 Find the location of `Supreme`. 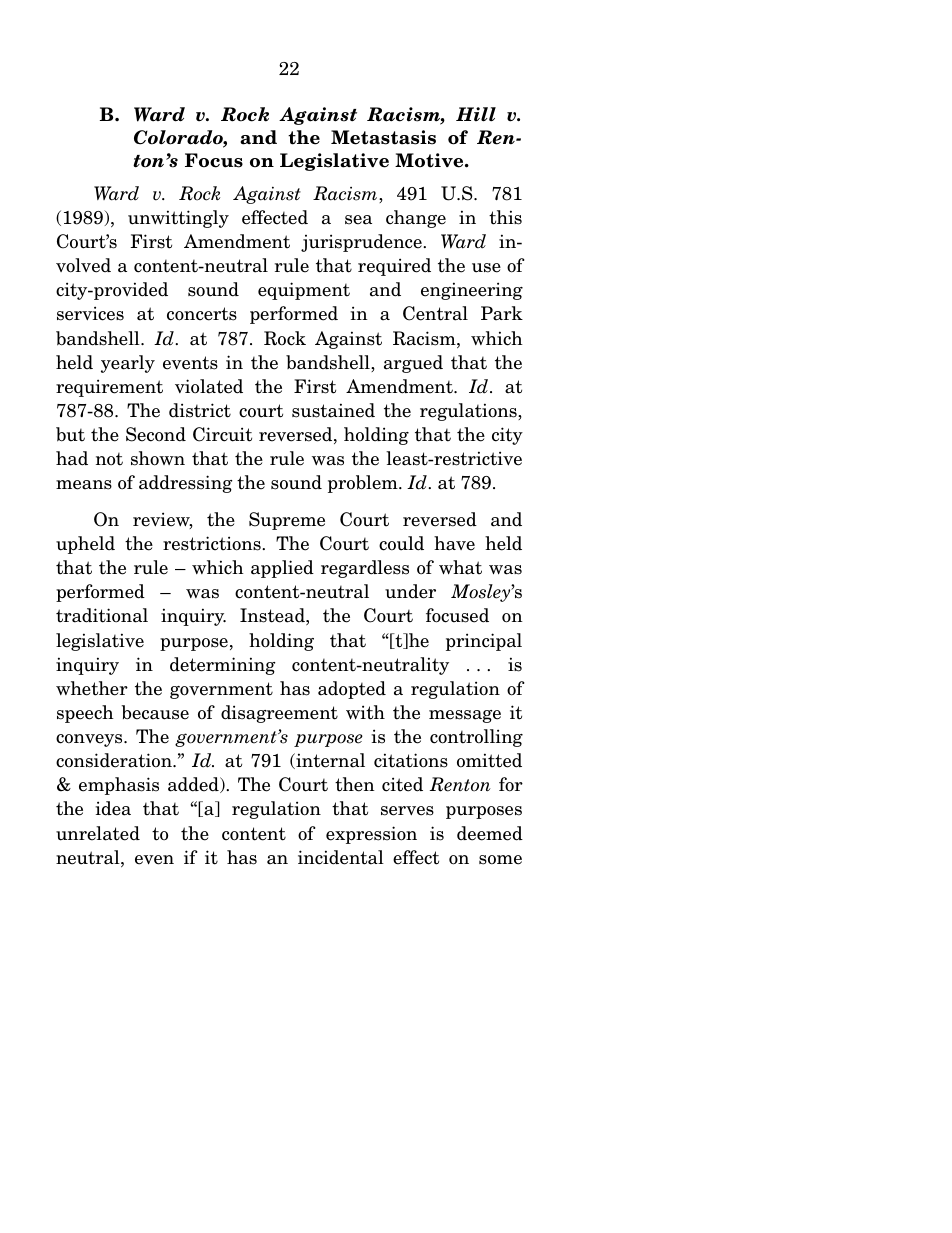

Supreme is located at coordinates (287, 521).
